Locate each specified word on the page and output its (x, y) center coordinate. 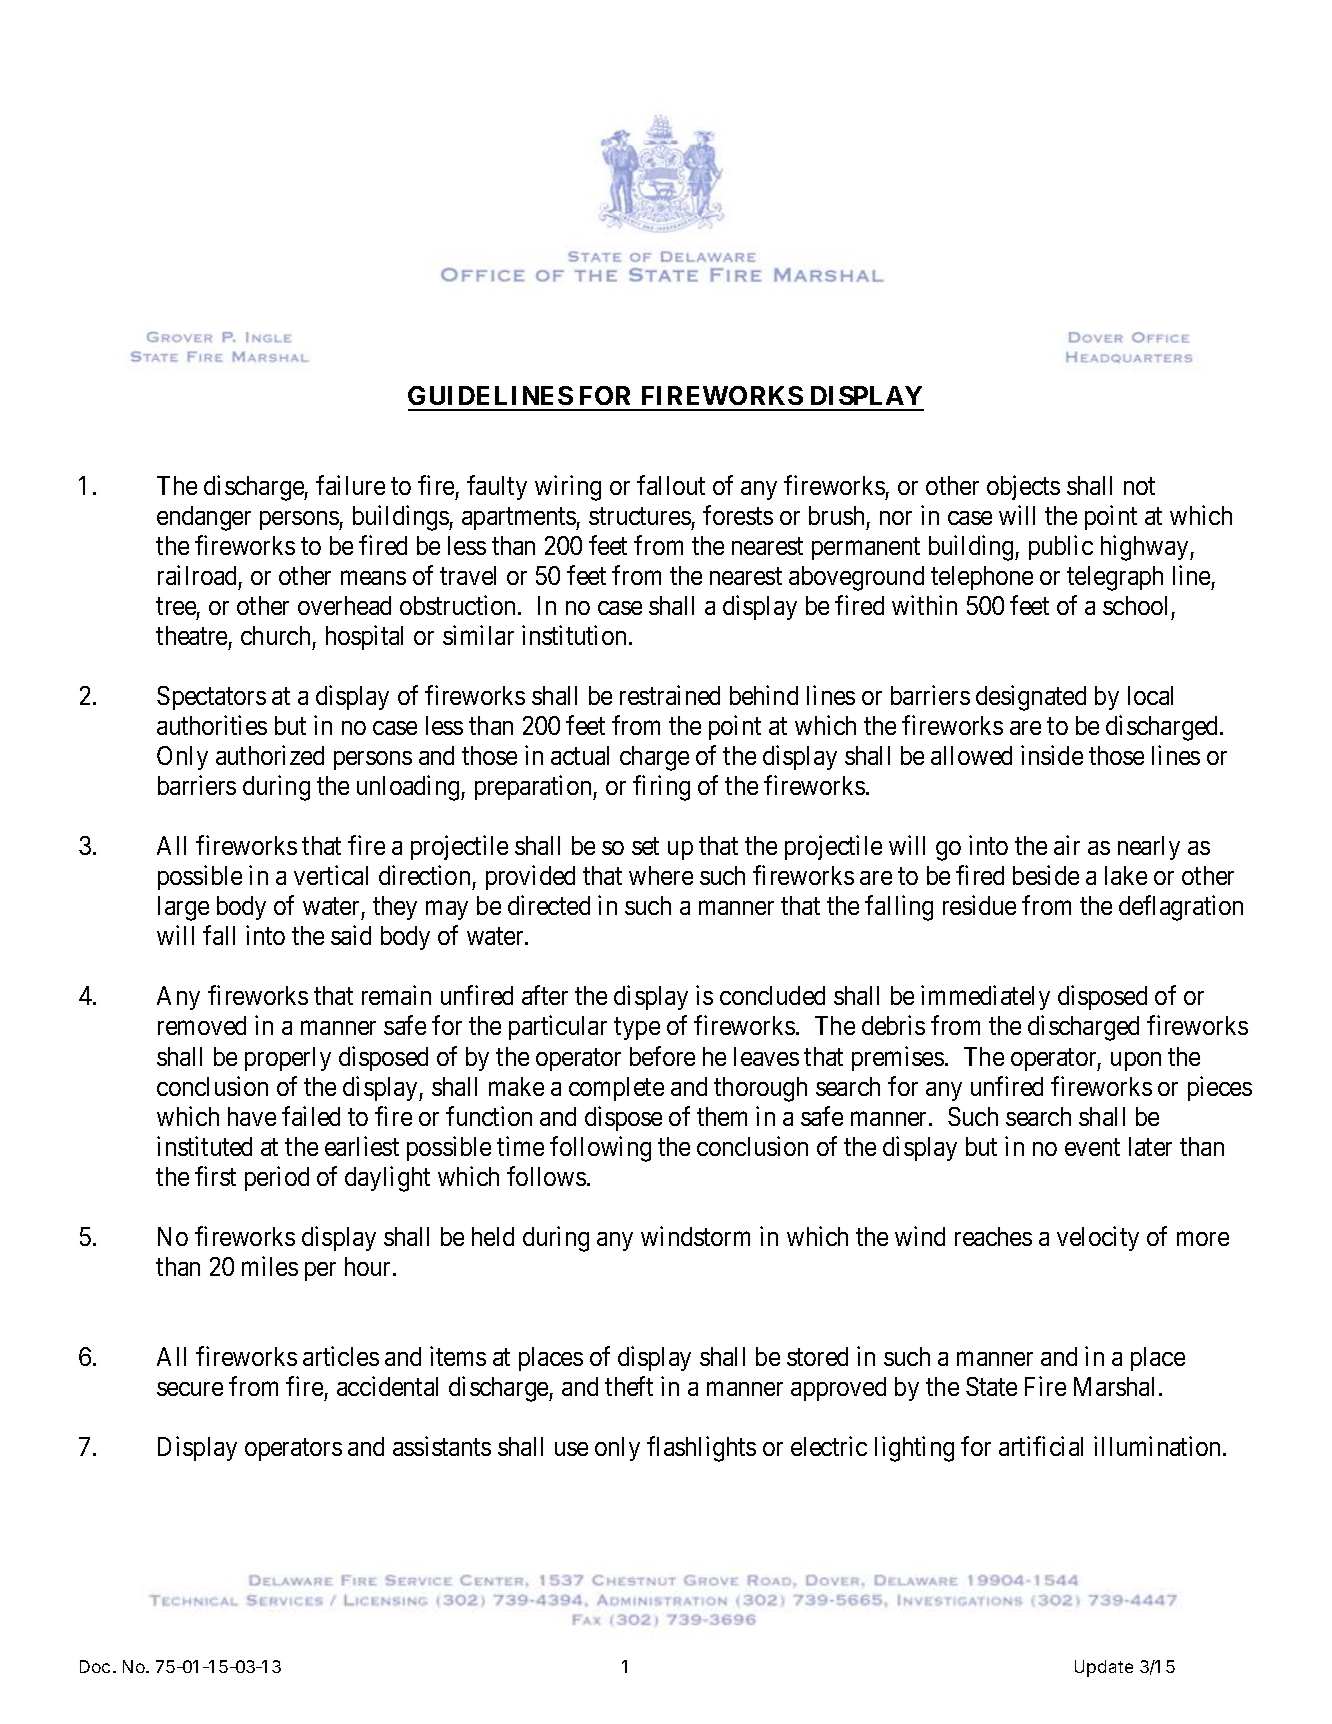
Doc (95, 1666)
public (1061, 547)
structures (640, 516)
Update (1104, 1668)
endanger (204, 518)
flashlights (701, 1449)
